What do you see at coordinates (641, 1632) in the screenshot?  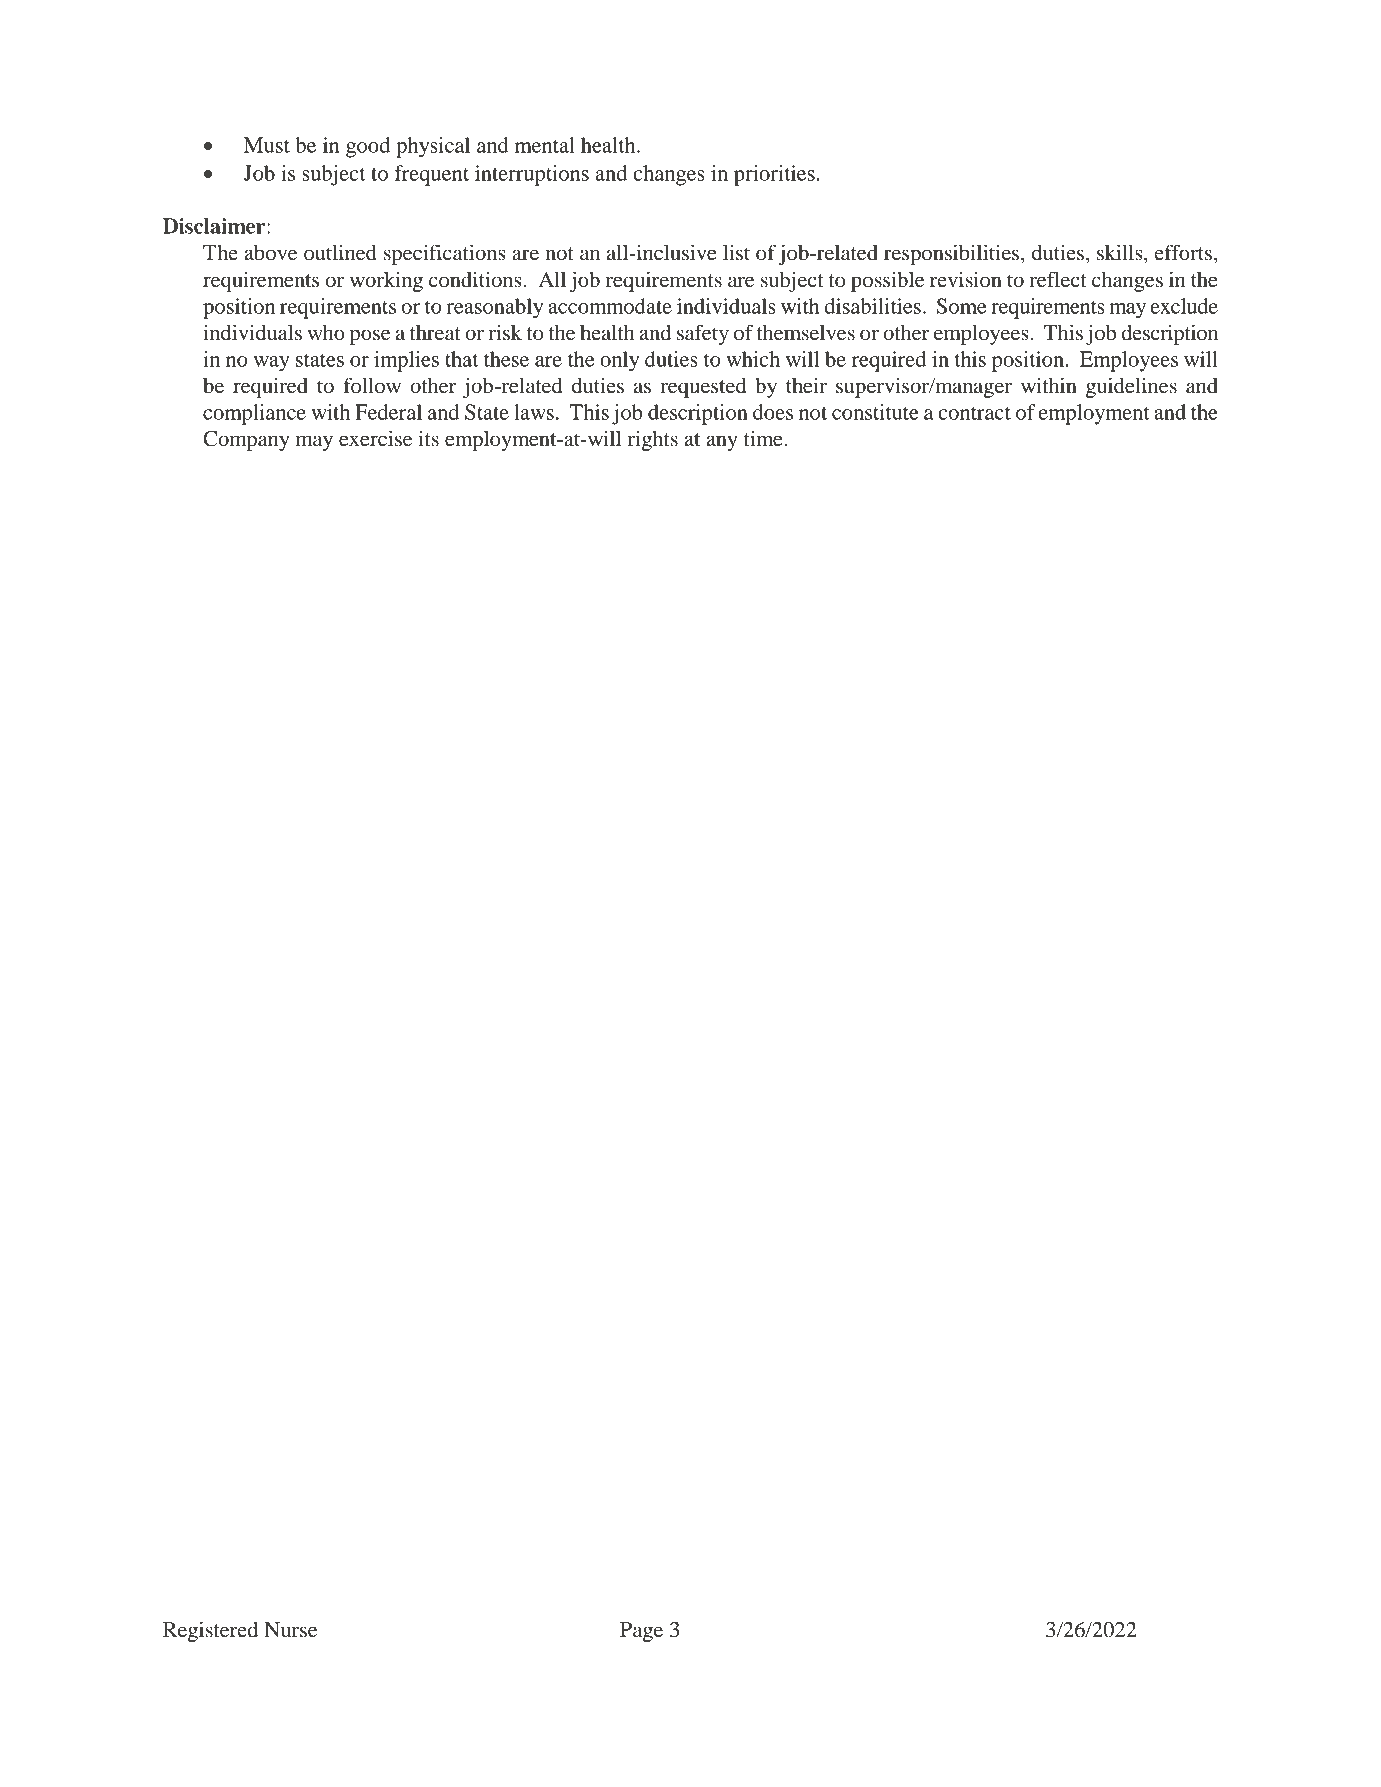 I see `Page` at bounding box center [641, 1632].
